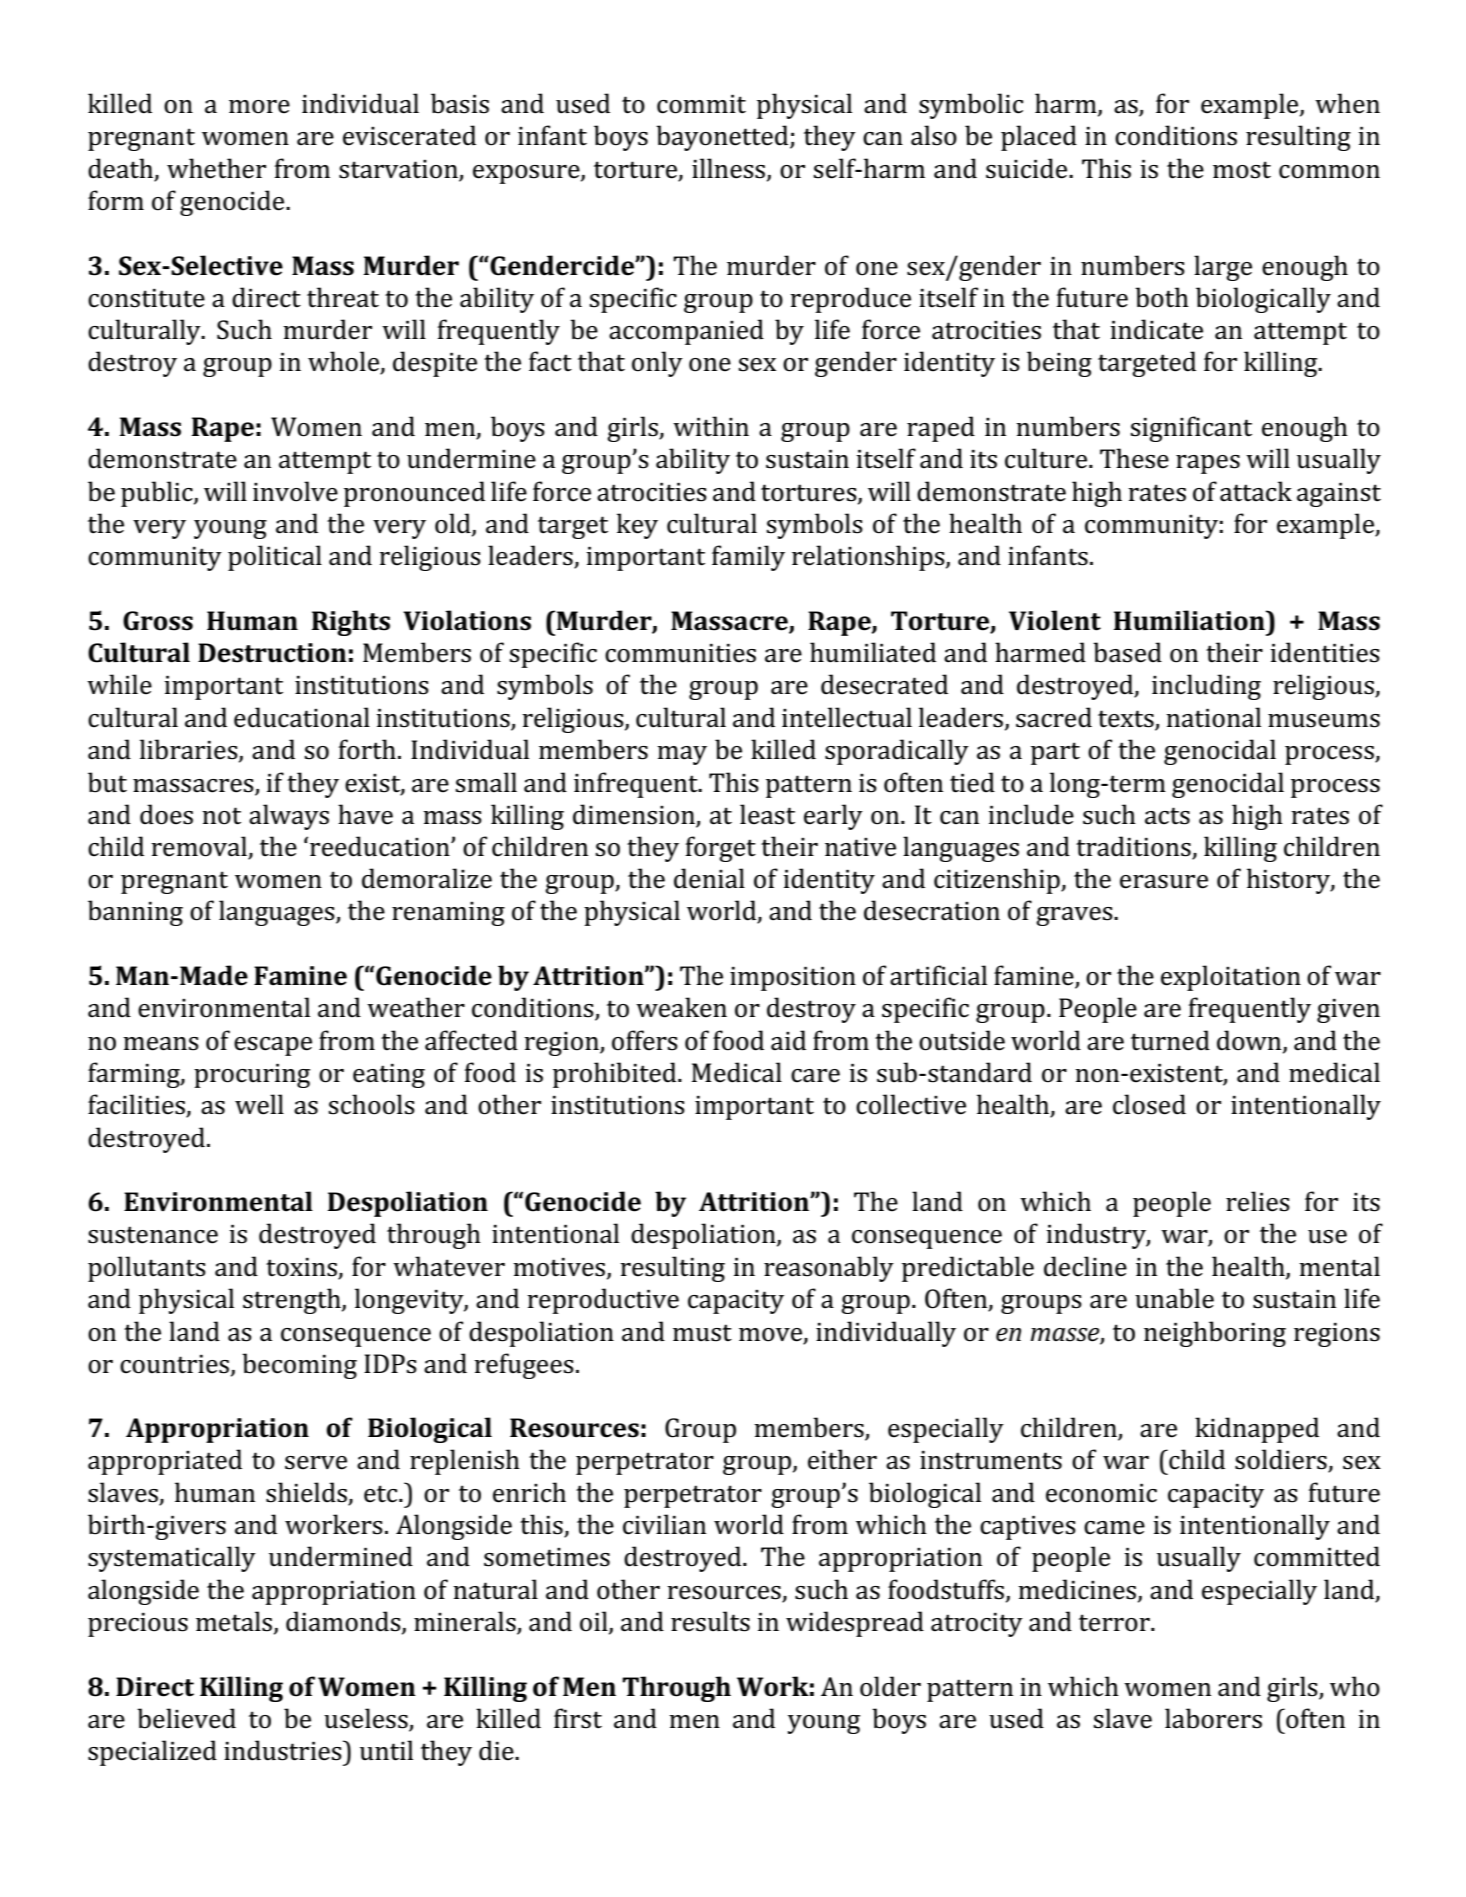 The width and height of the document is (1466, 1897). What do you see at coordinates (748, 558) in the document?
I see `family` at bounding box center [748, 558].
